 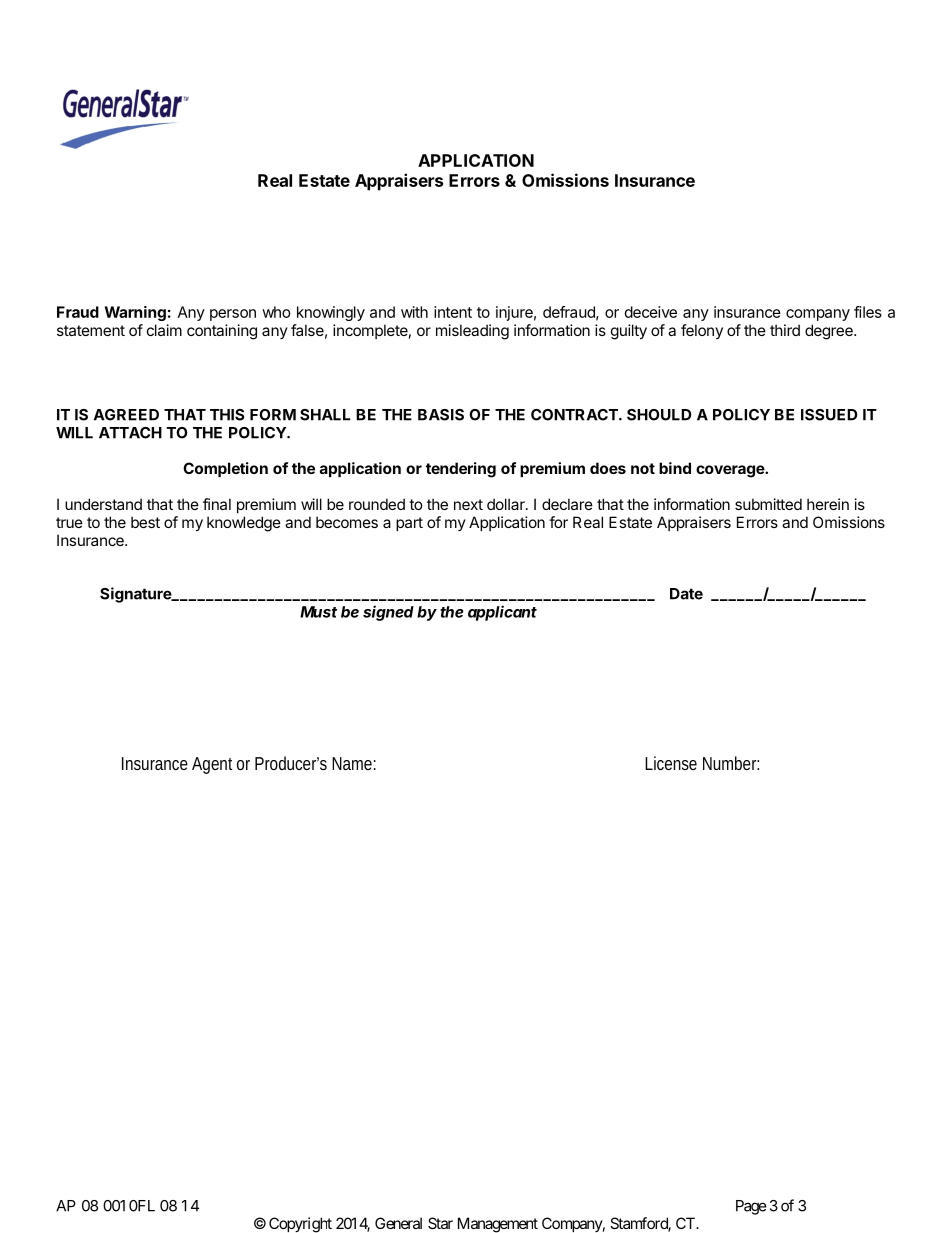 What do you see at coordinates (318, 612) in the image?
I see `Must` at bounding box center [318, 612].
